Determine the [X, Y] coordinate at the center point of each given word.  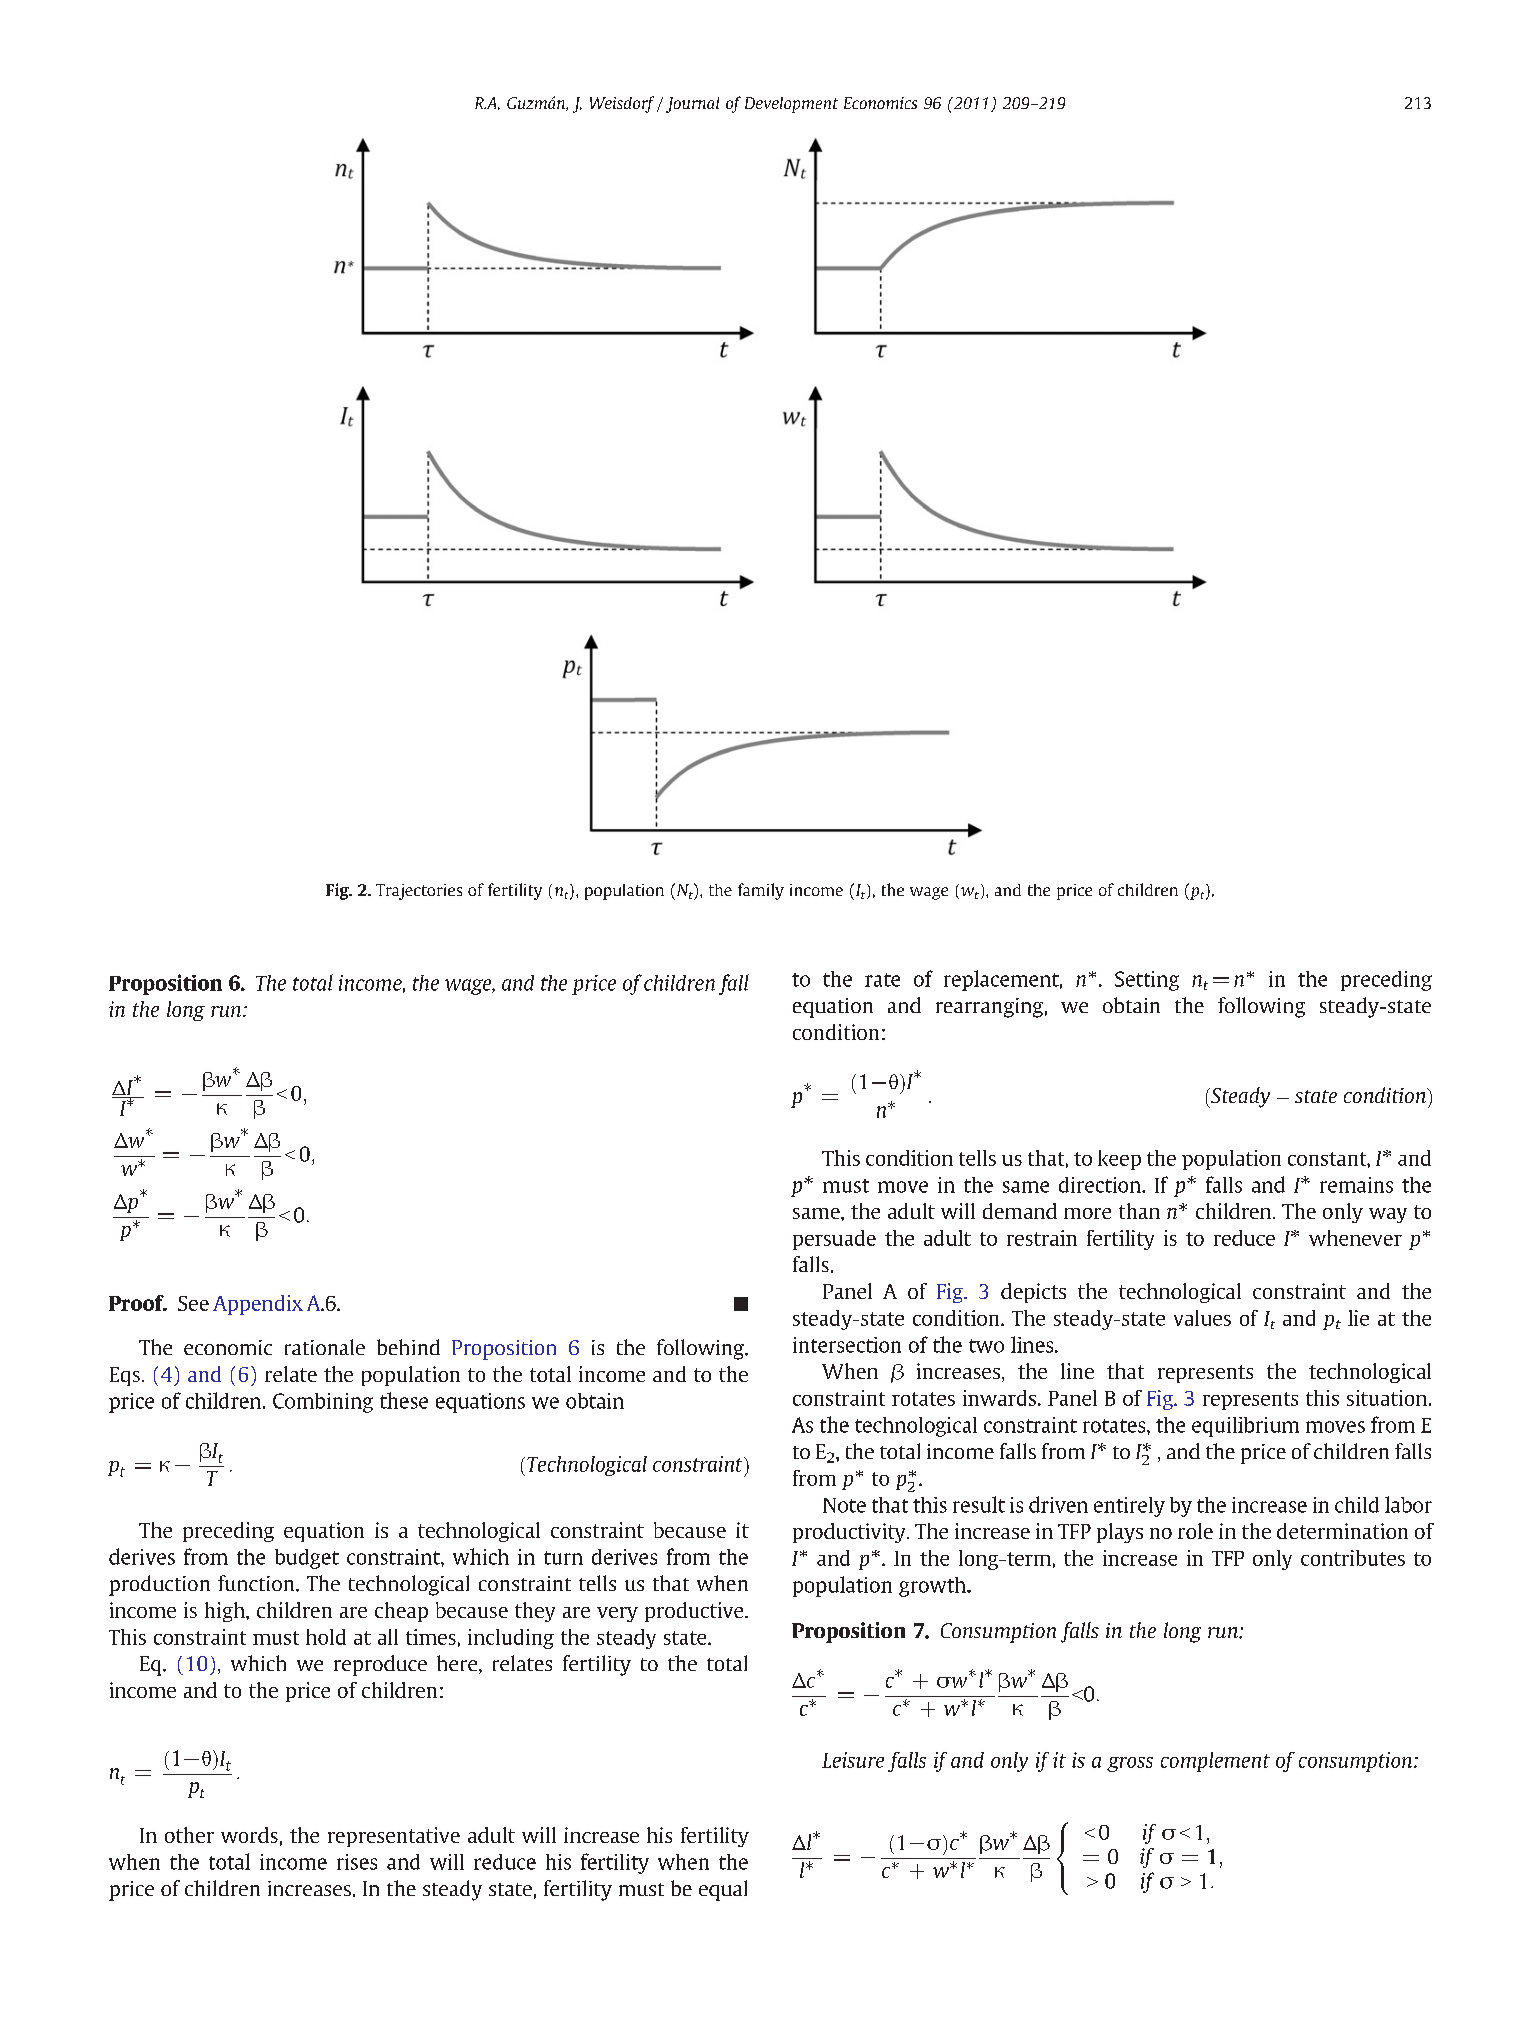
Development [791, 105]
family [761, 891]
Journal [692, 105]
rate [882, 980]
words [249, 1835]
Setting [1147, 981]
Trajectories [419, 892]
